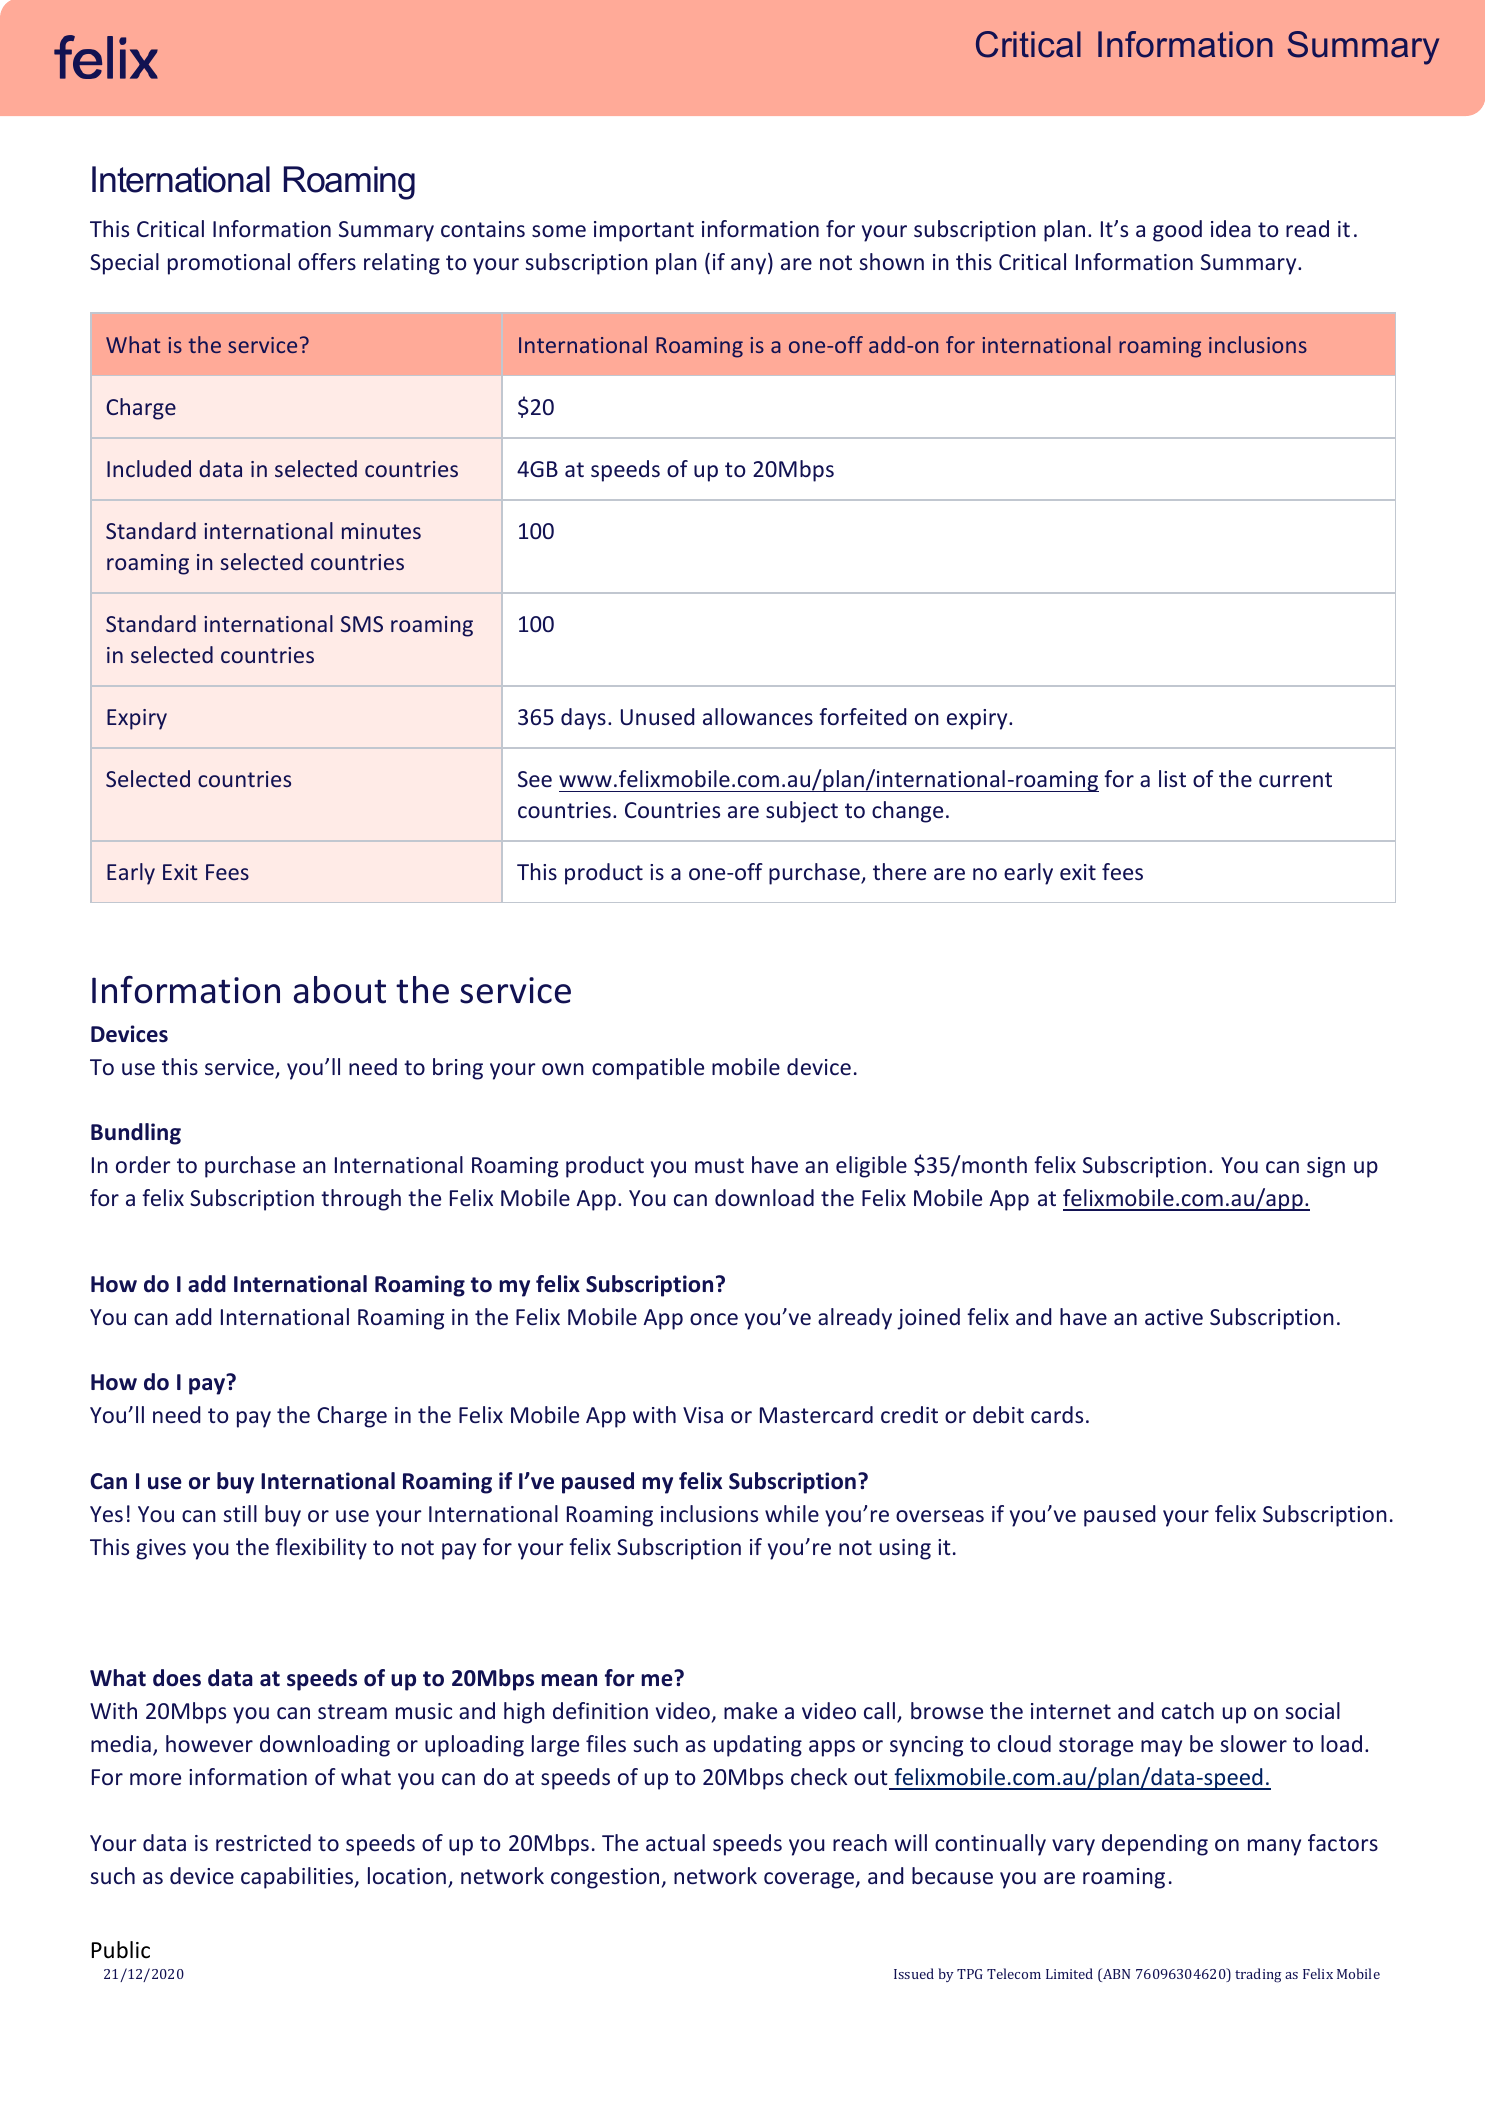 The width and height of the page is (1485, 2101). Describe the element at coordinates (229, 264) in the page. I see `promotional` at that location.
